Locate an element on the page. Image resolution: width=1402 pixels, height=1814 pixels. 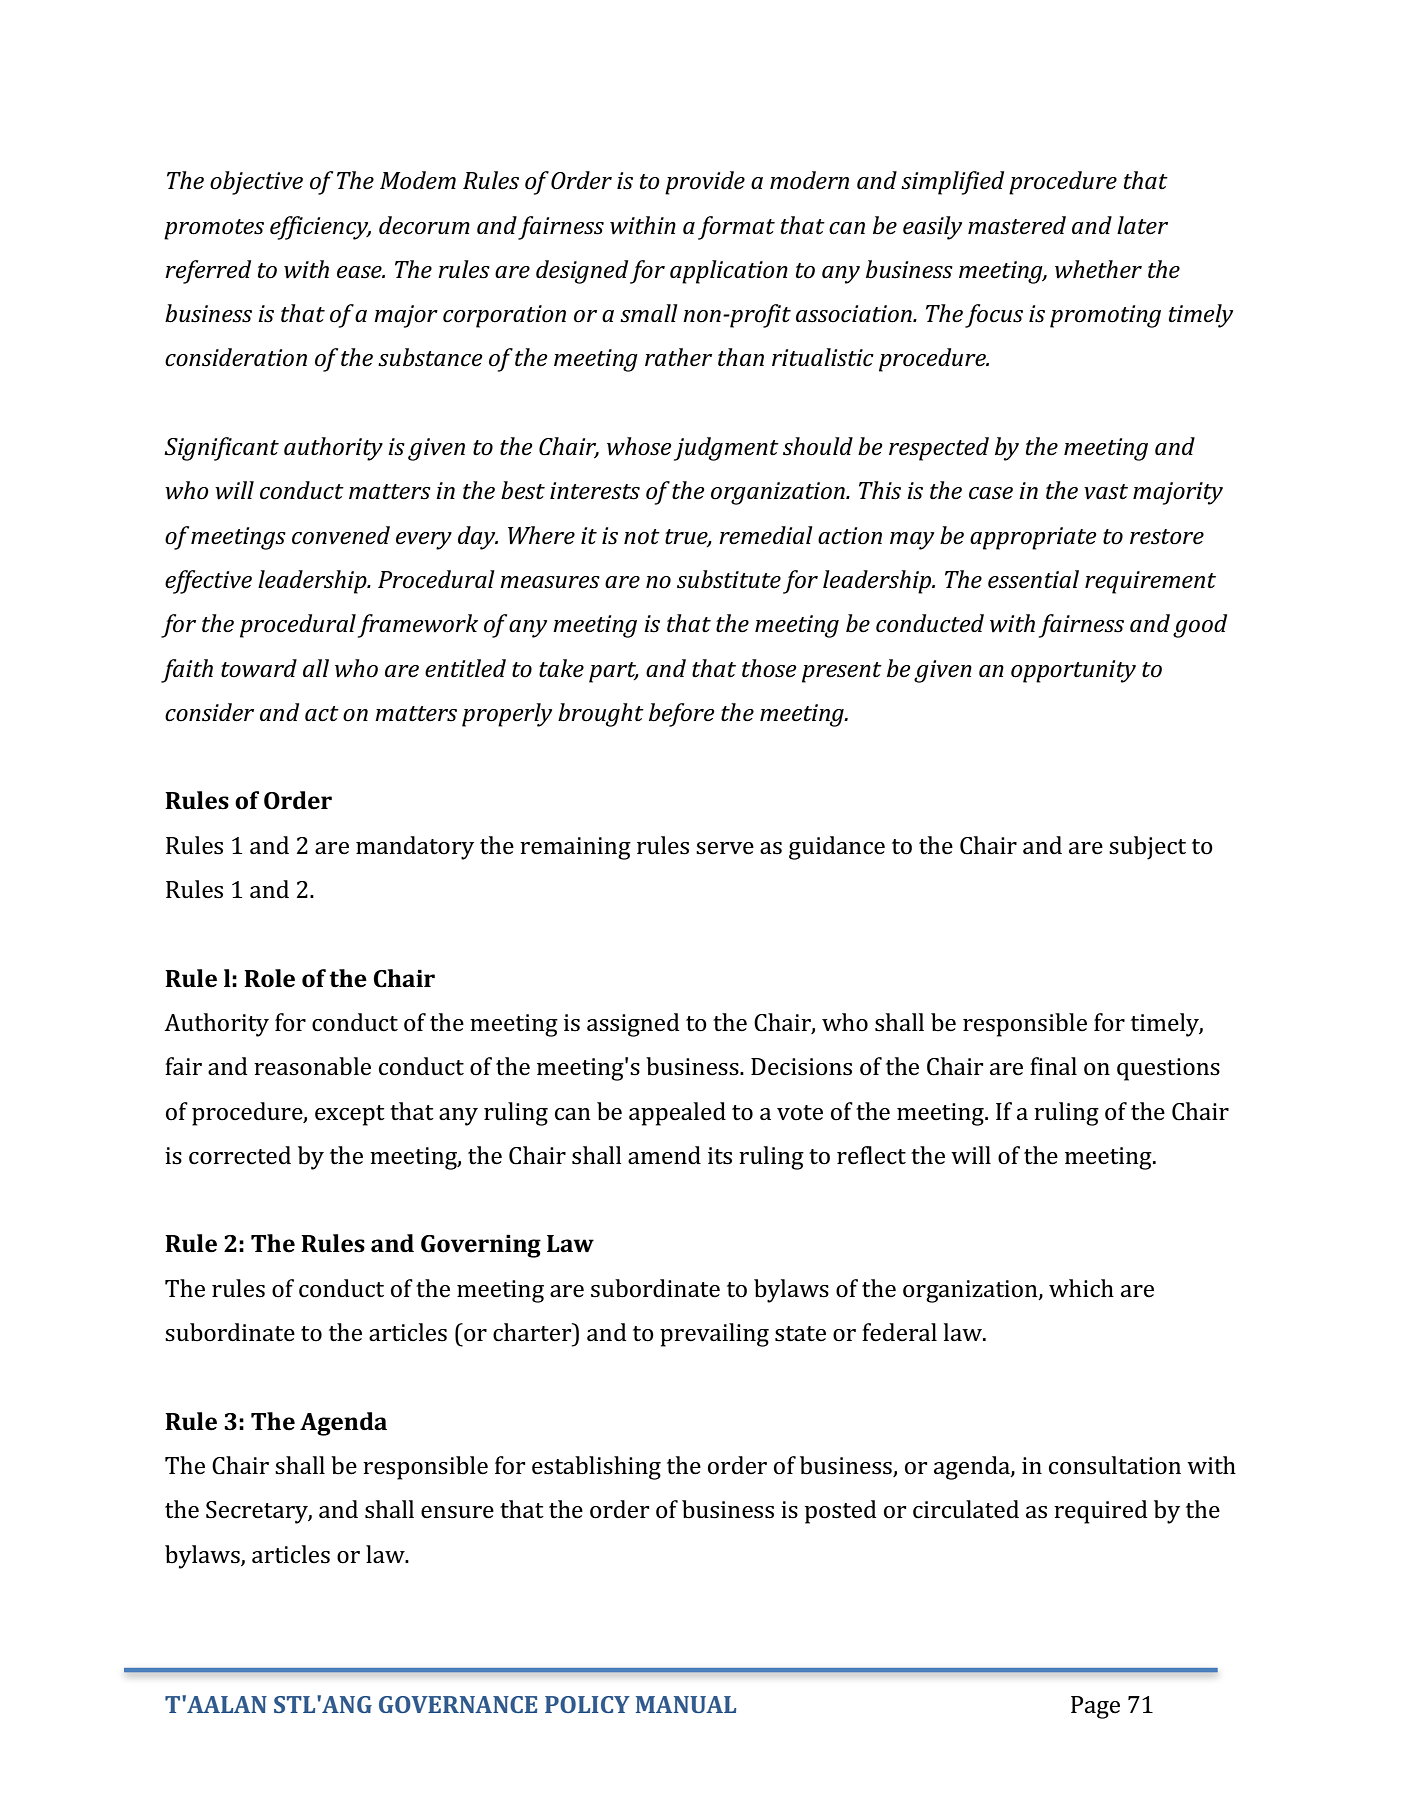
format is located at coordinates (736, 228).
